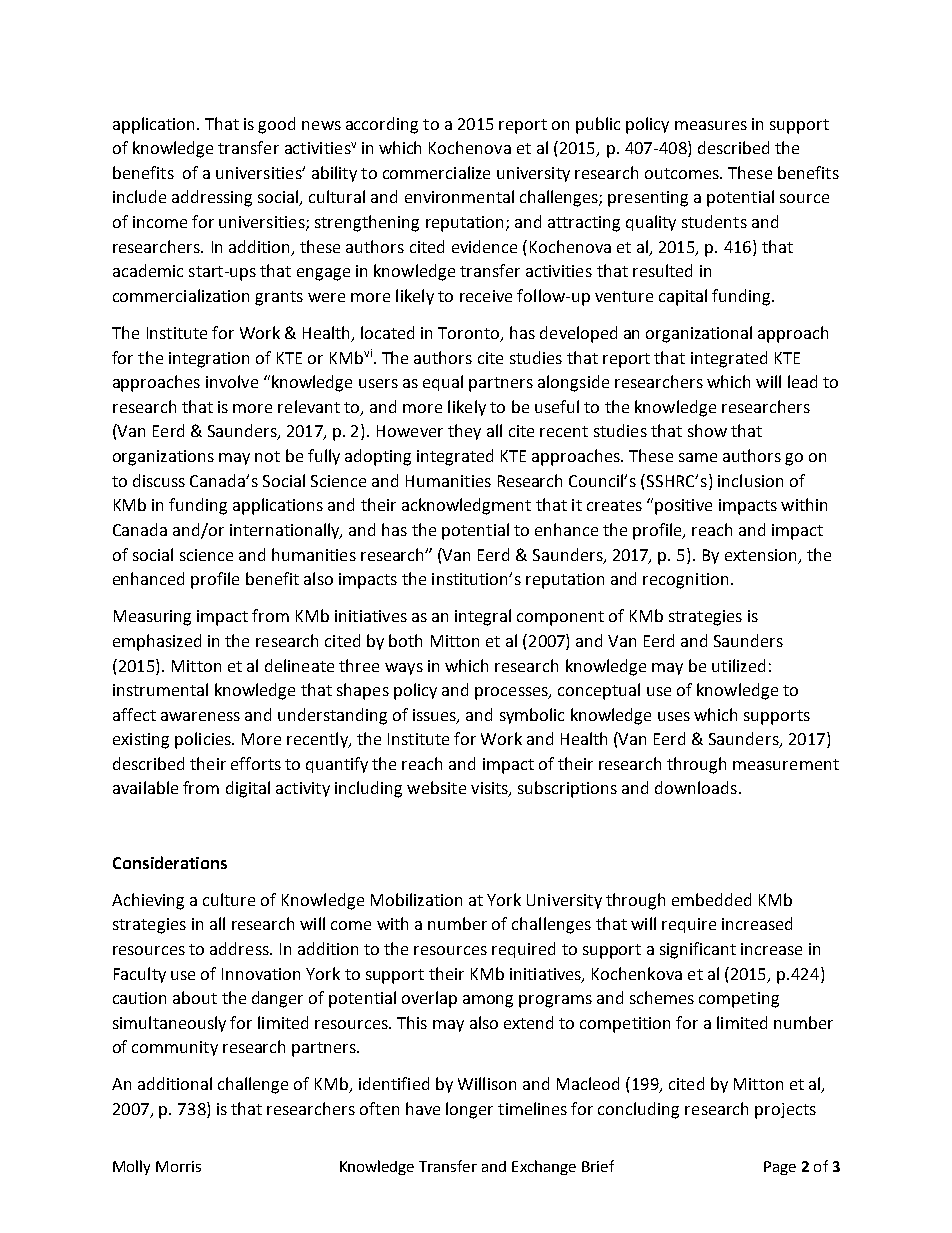 The image size is (952, 1233). I want to click on discuss, so click(159, 480).
